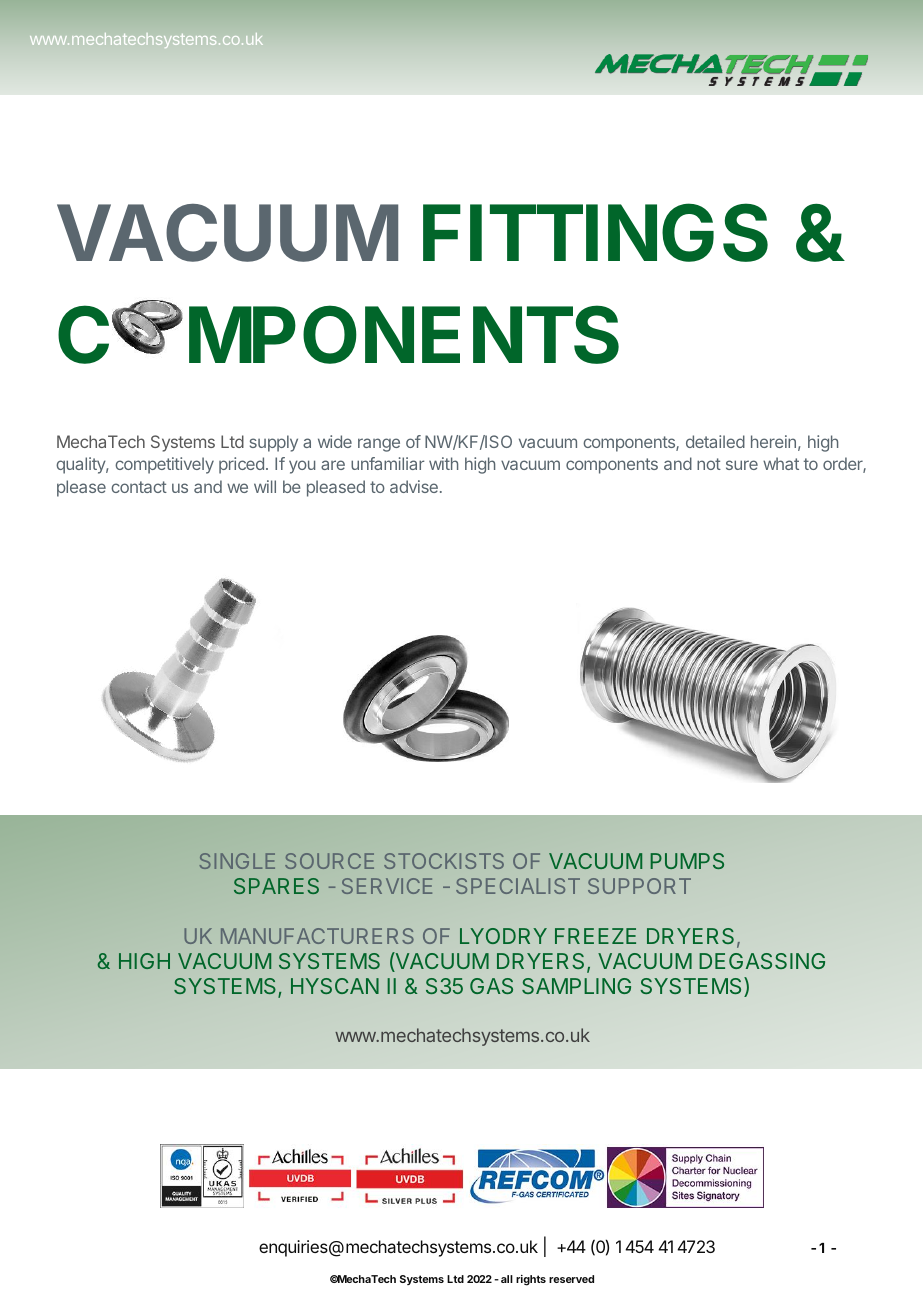  What do you see at coordinates (715, 441) in the document?
I see `detailed` at bounding box center [715, 441].
